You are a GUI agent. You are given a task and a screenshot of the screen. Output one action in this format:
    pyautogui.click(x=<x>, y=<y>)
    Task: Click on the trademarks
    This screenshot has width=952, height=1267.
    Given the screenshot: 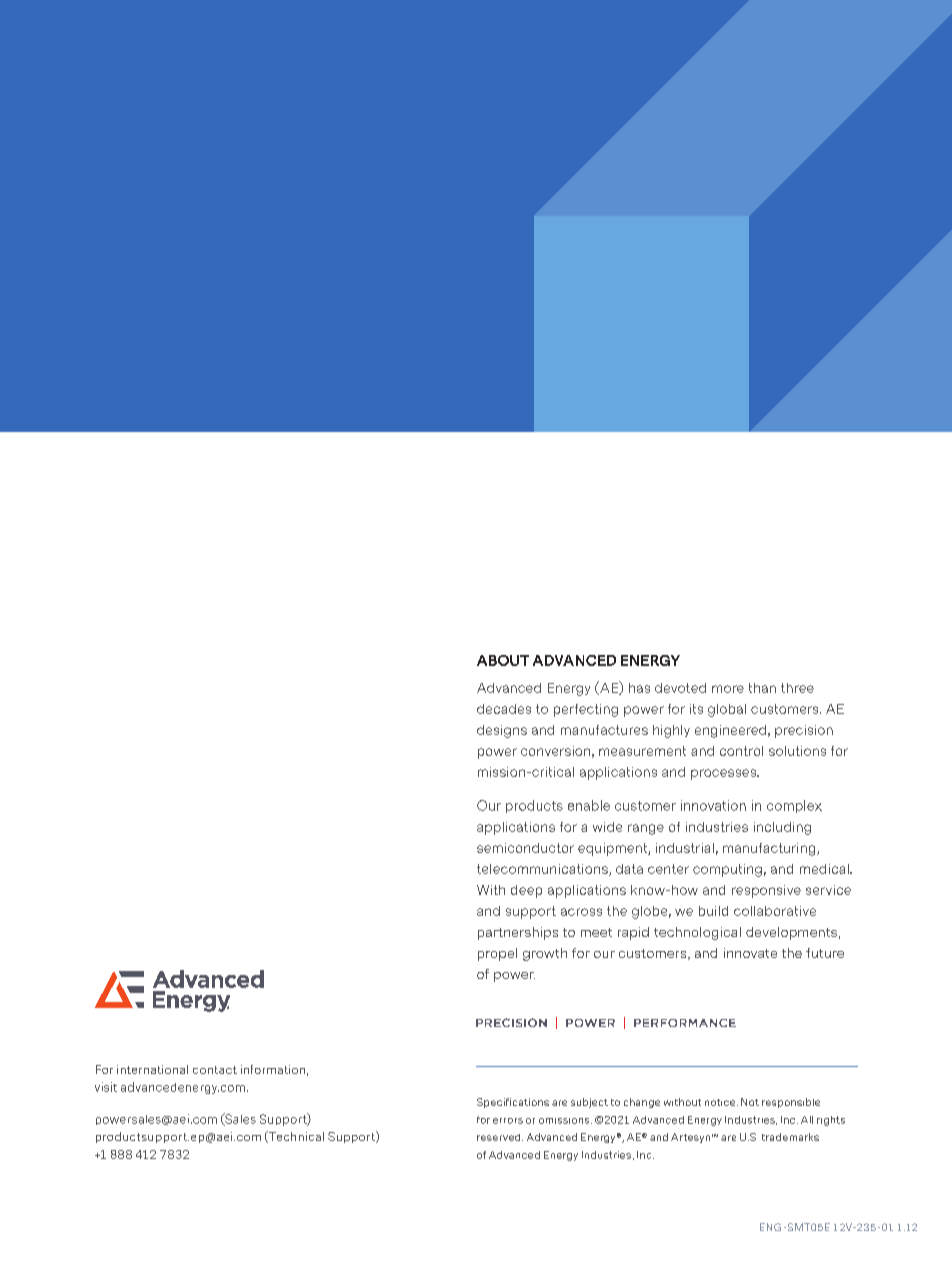 What is the action you would take?
    pyautogui.click(x=790, y=1137)
